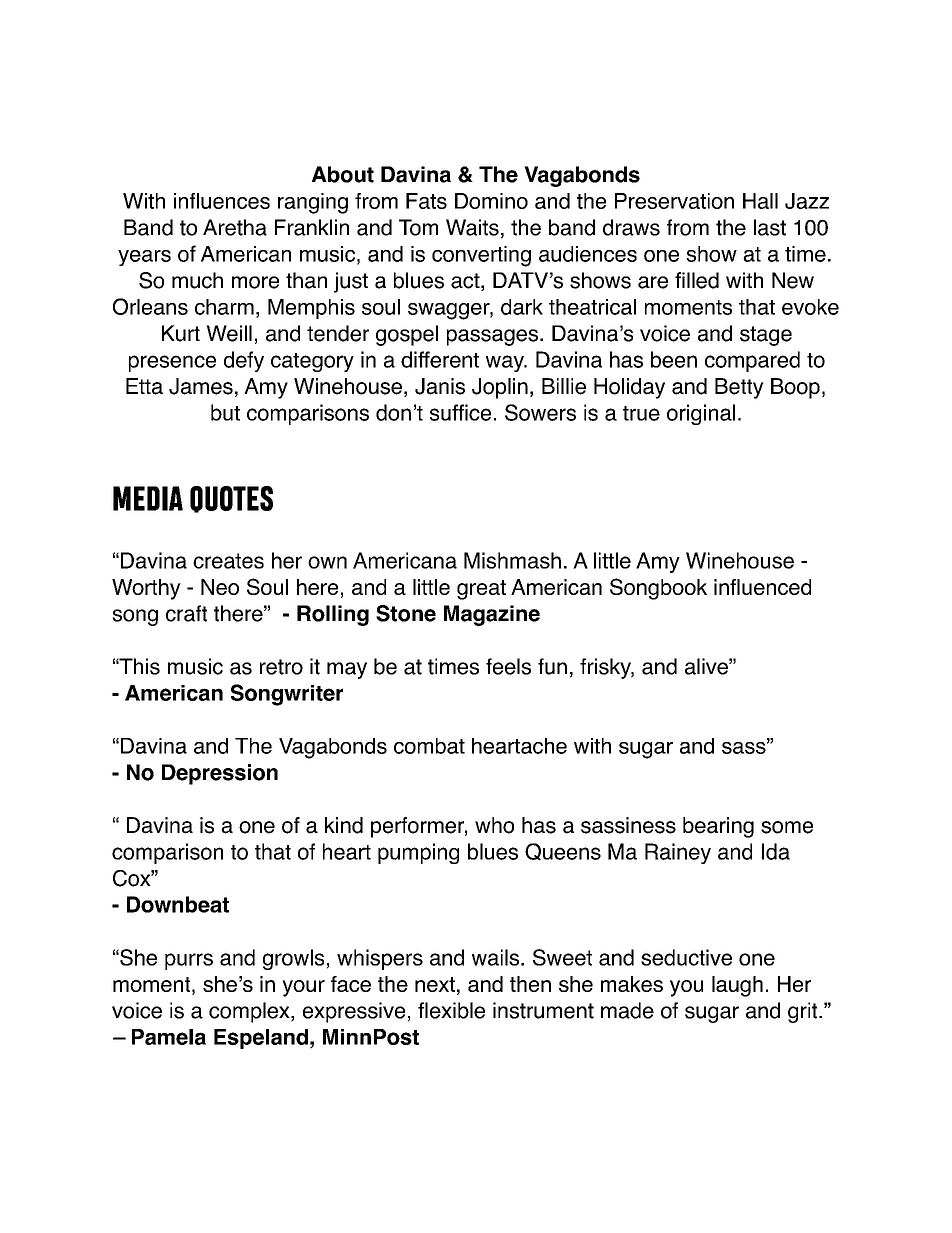  Describe the element at coordinates (492, 615) in the image. I see `Magazine` at that location.
